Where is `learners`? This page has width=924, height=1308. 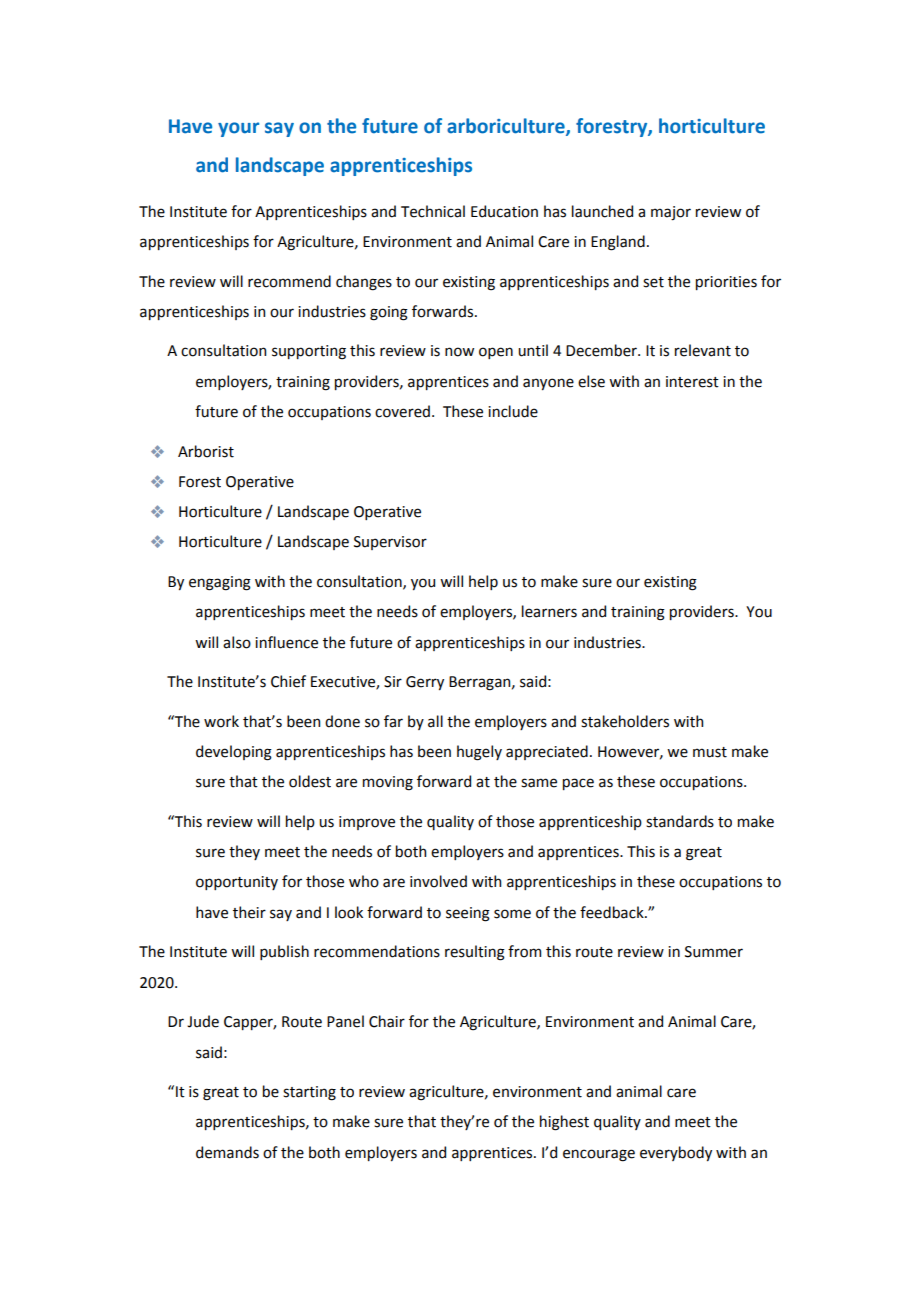 learners is located at coordinates (549, 611).
